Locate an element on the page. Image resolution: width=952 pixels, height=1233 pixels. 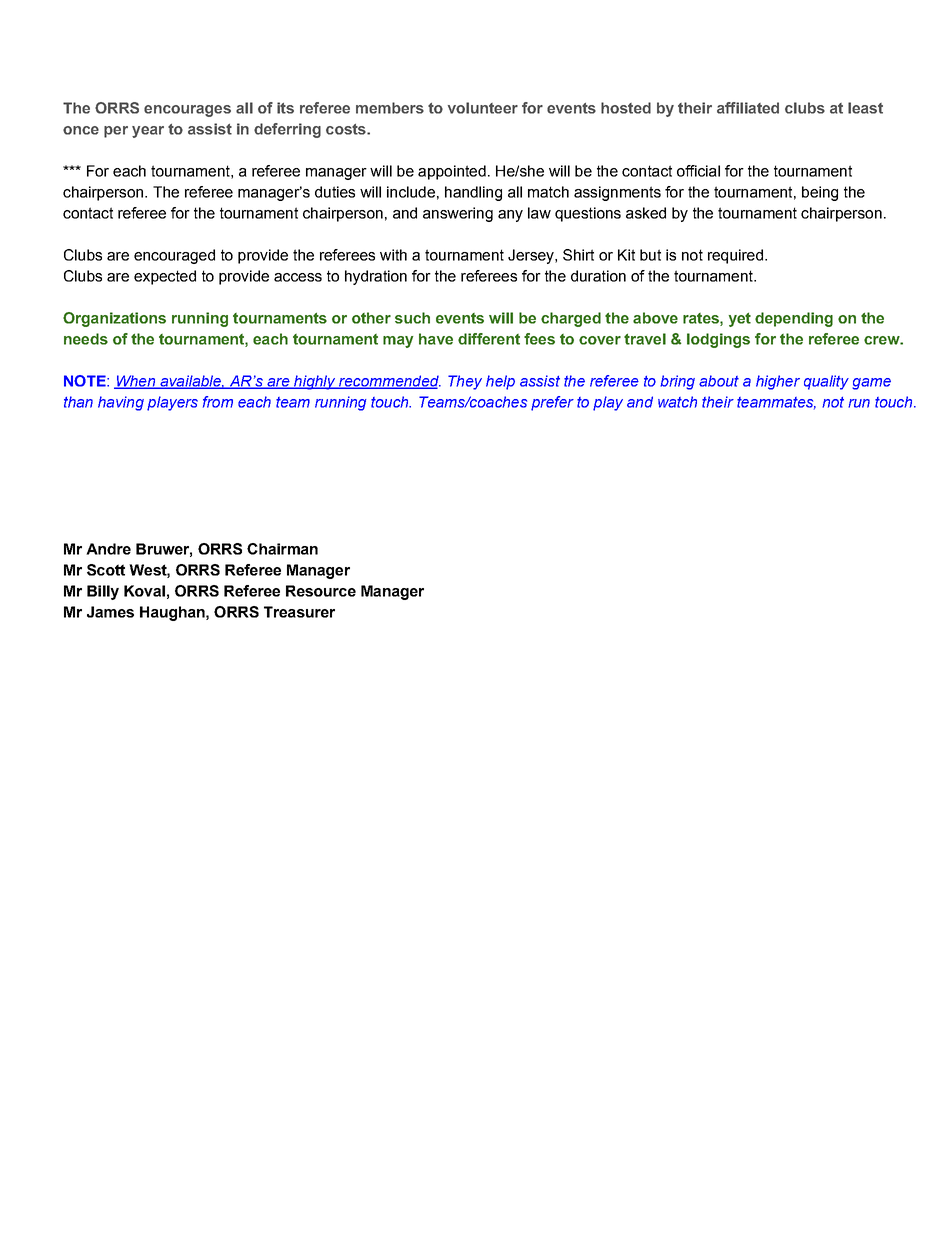
volunteer is located at coordinates (483, 108).
